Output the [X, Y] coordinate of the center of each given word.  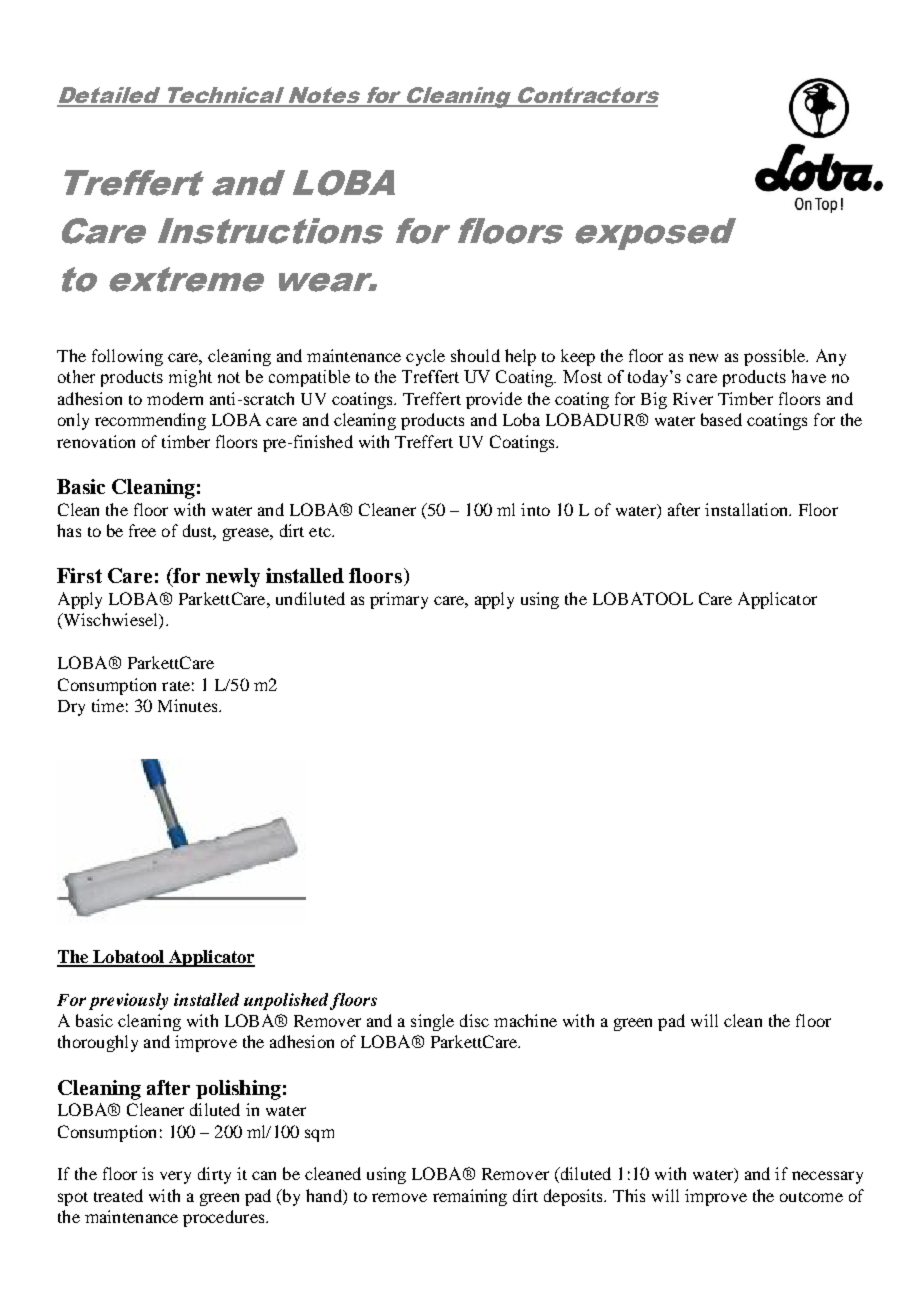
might [190, 378]
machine [525, 1020]
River [693, 398]
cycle [425, 357]
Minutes [189, 705]
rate [176, 686]
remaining [470, 1197]
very [175, 1177]
